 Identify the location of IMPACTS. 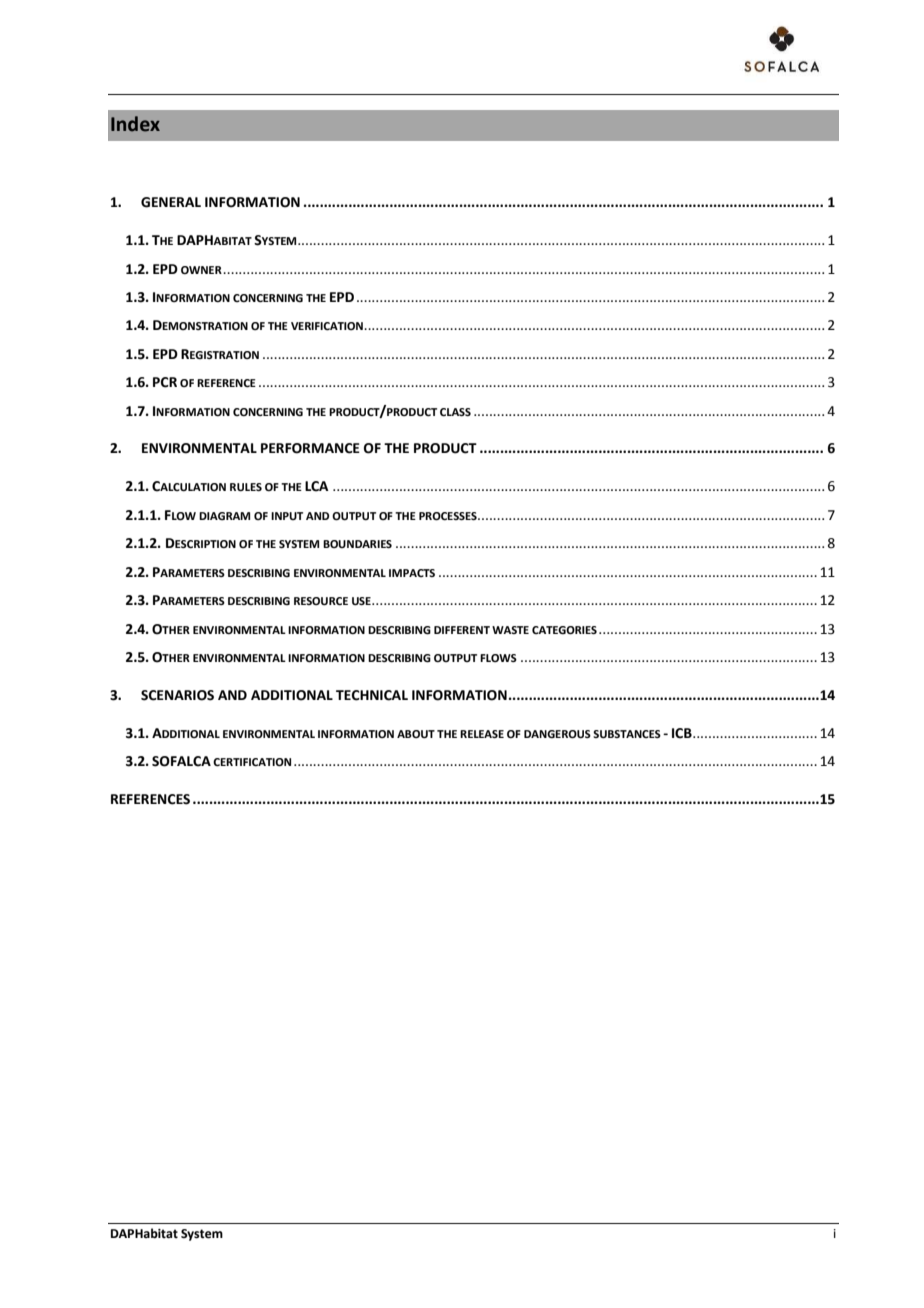
(412, 573).
